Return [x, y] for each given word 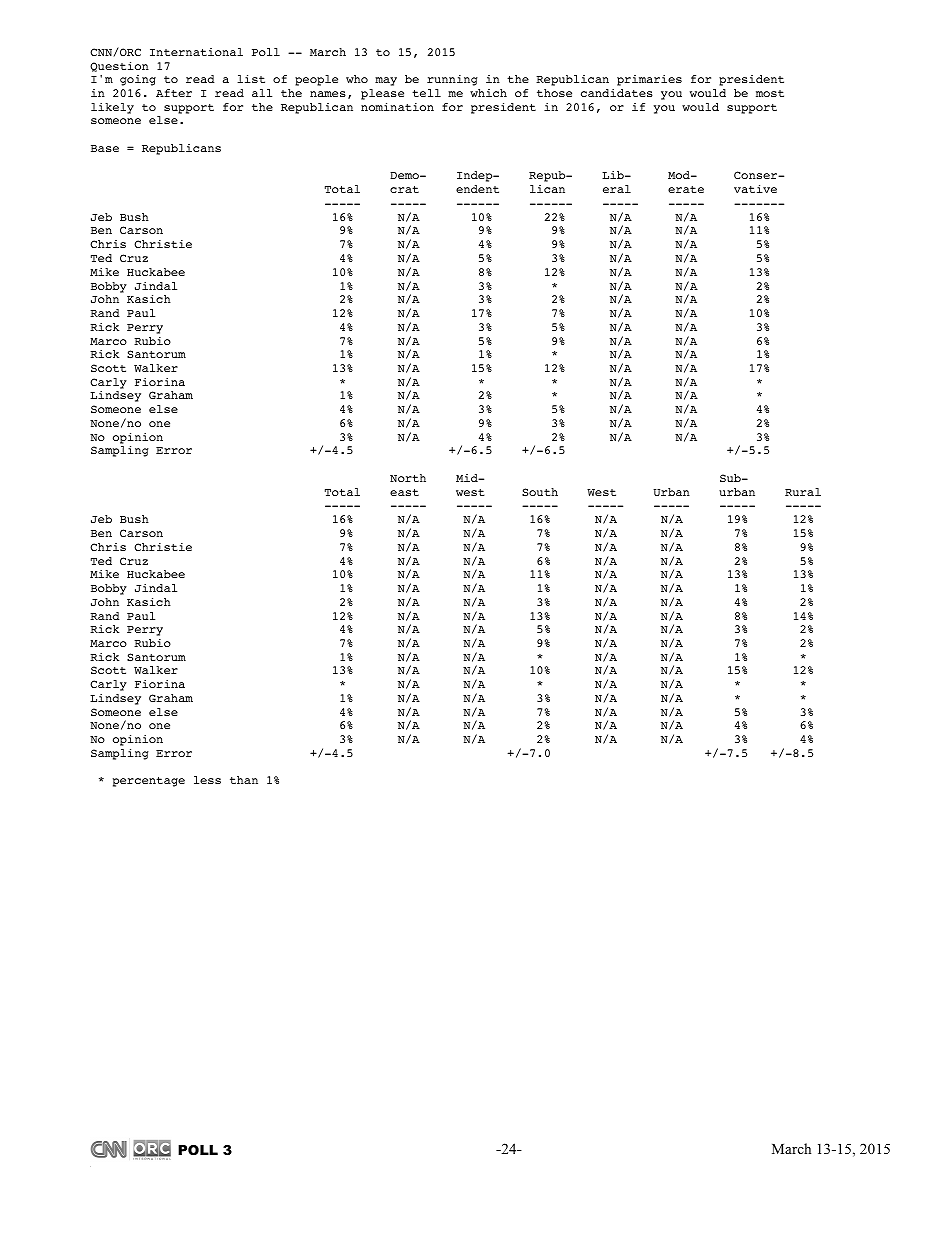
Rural [803, 492]
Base [105, 148]
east [404, 492]
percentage [149, 782]
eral [617, 189]
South [540, 492]
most [770, 93]
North [408, 478]
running [452, 80]
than [244, 780]
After [174, 93]
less [207, 780]
